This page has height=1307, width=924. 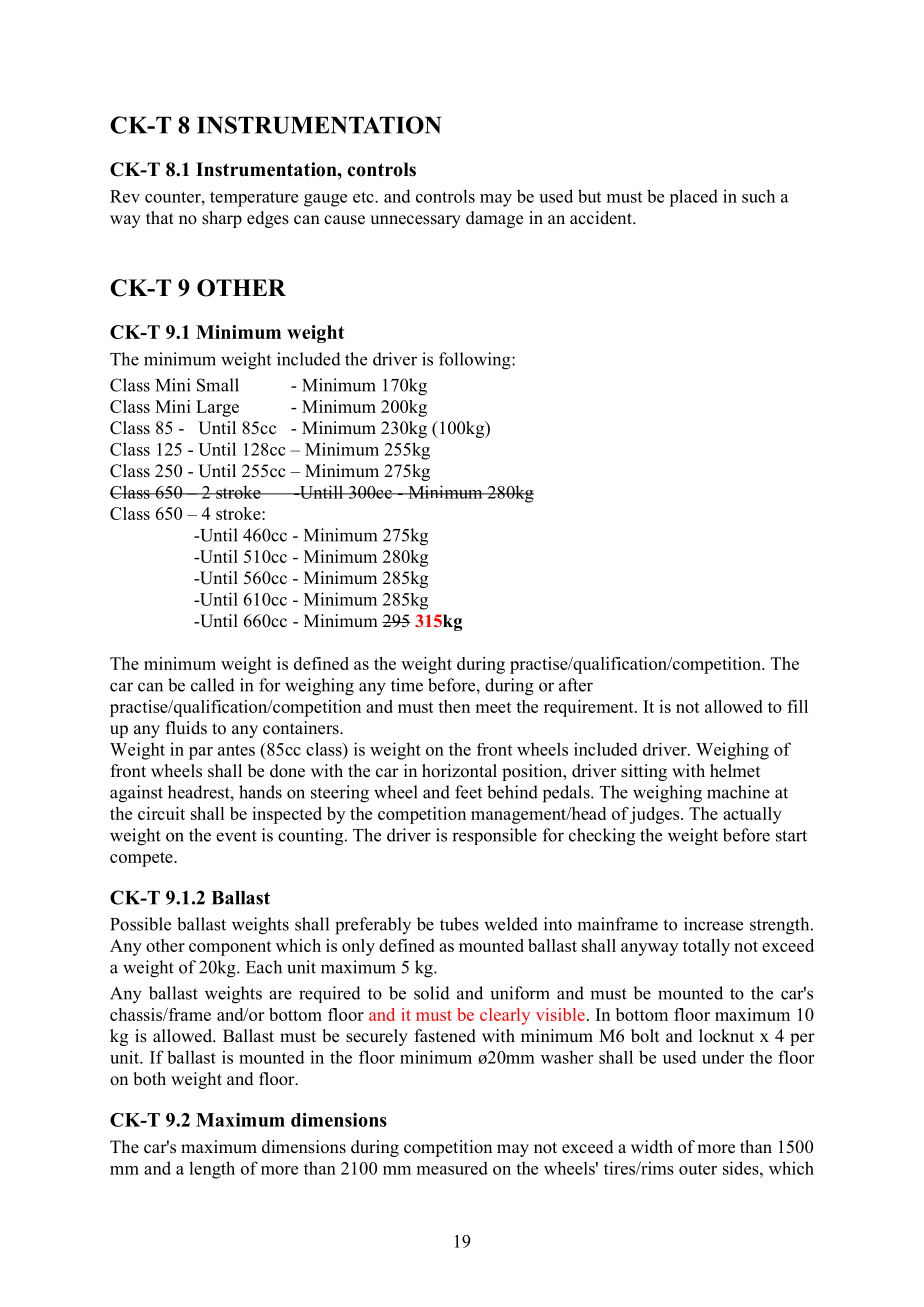 I want to click on sharp, so click(x=222, y=219).
